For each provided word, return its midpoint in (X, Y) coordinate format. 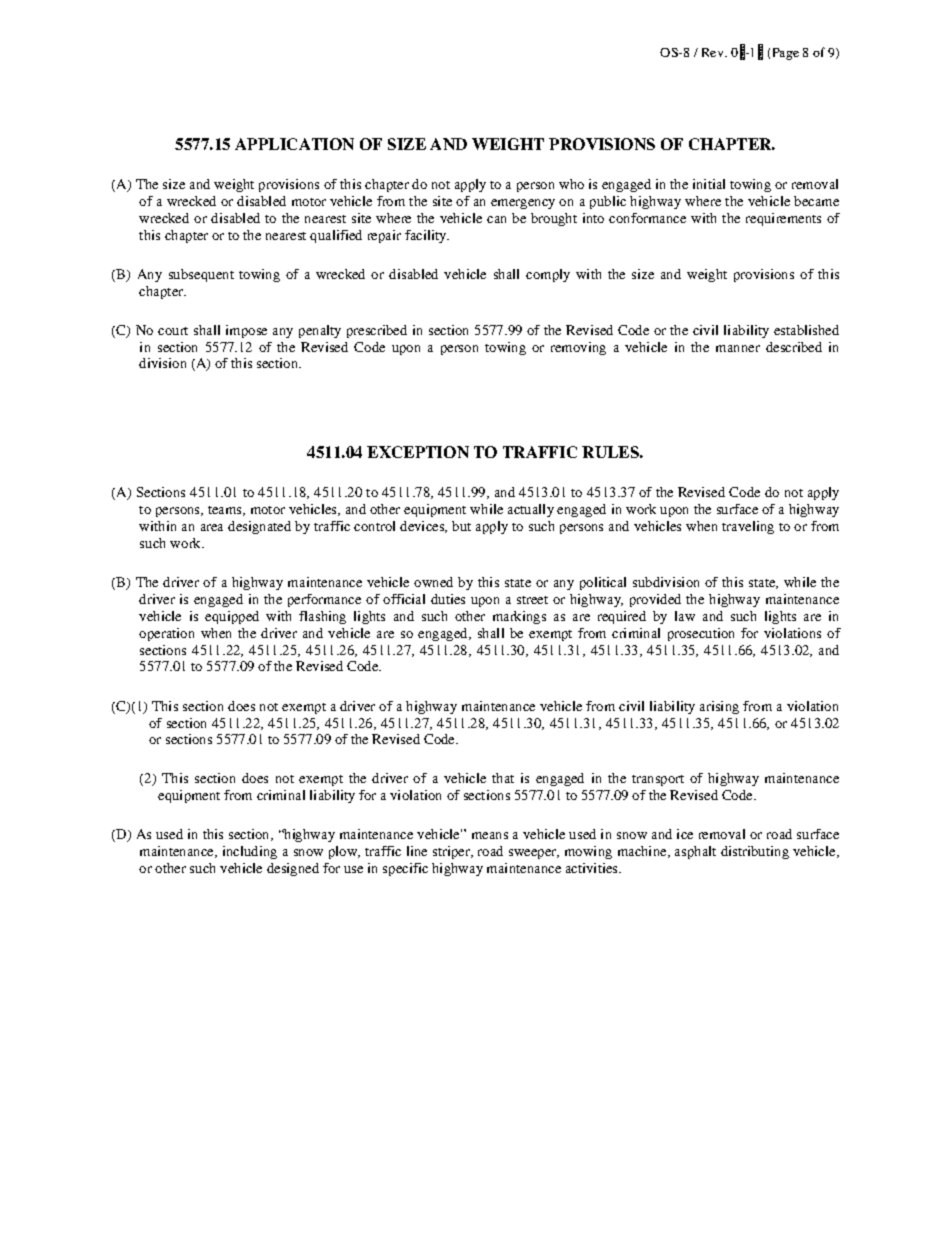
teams (226, 511)
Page (786, 54)
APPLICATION (294, 144)
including (250, 852)
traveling (748, 527)
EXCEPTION (418, 452)
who (571, 184)
